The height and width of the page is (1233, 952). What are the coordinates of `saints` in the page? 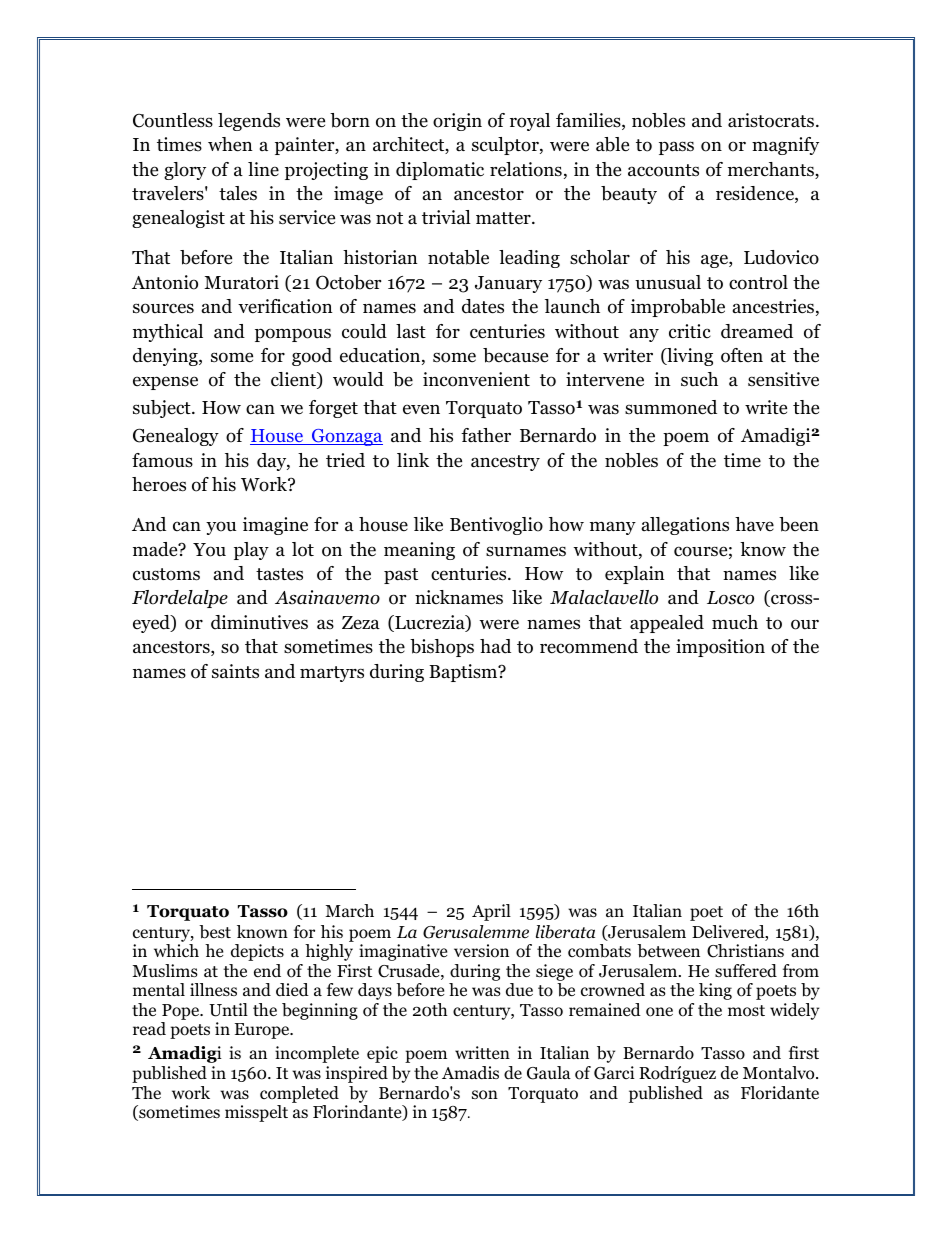 It's located at (235, 671).
